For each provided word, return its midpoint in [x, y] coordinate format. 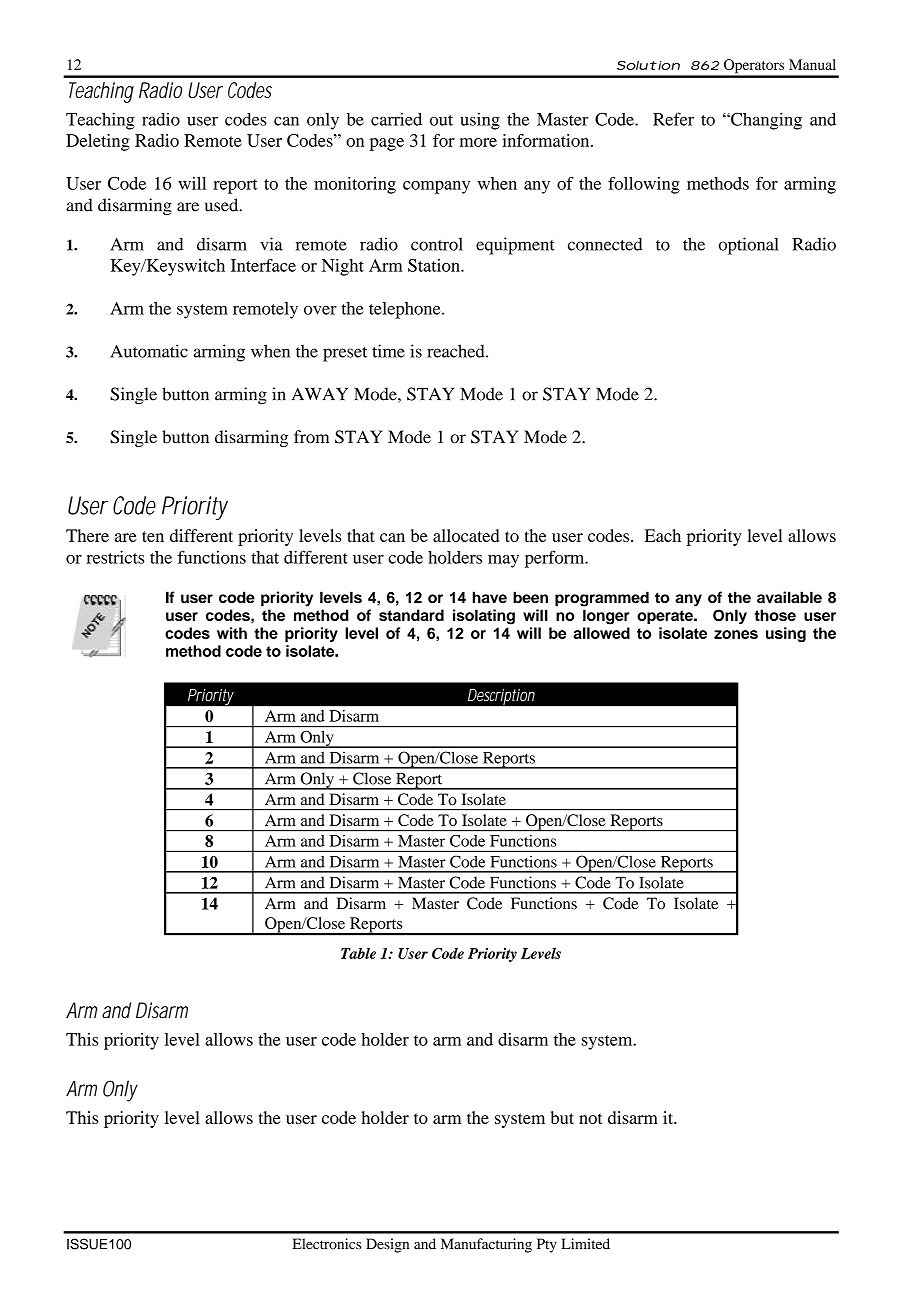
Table [358, 953]
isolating [484, 617]
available [789, 597]
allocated [466, 535]
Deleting [98, 142]
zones [736, 634]
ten [153, 536]
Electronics [327, 1244]
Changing [765, 121]
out [441, 120]
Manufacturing [486, 1245]
